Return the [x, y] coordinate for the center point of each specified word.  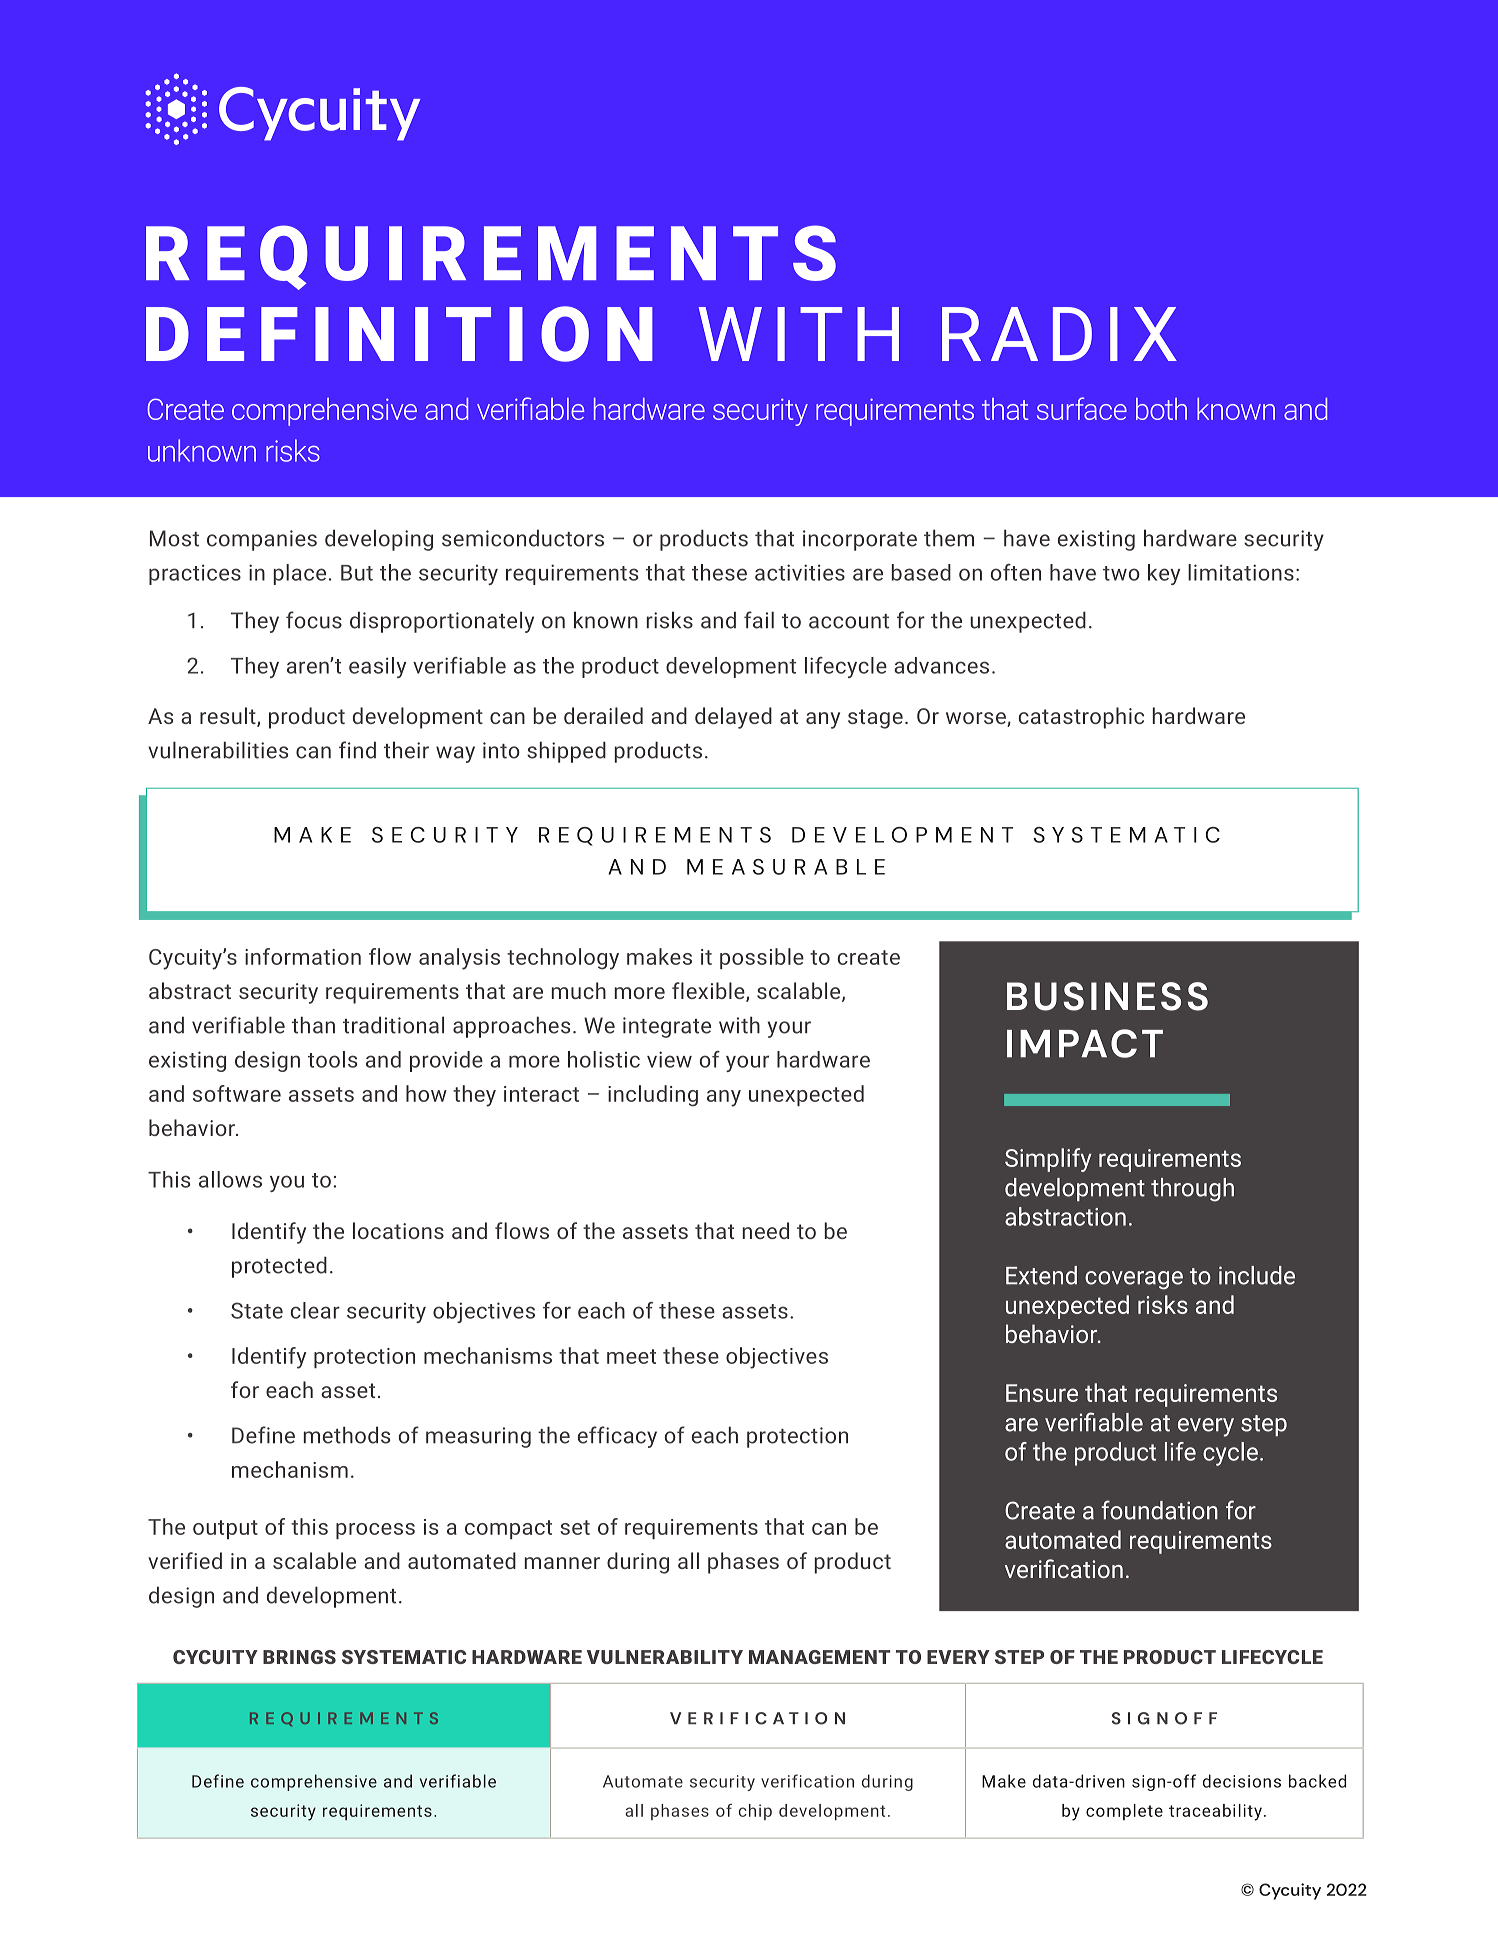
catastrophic [1081, 718]
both [1161, 409]
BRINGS [299, 1657]
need [766, 1230]
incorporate [860, 540]
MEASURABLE [786, 867]
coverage [1134, 1280]
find [357, 750]
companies [262, 540]
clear [315, 1310]
